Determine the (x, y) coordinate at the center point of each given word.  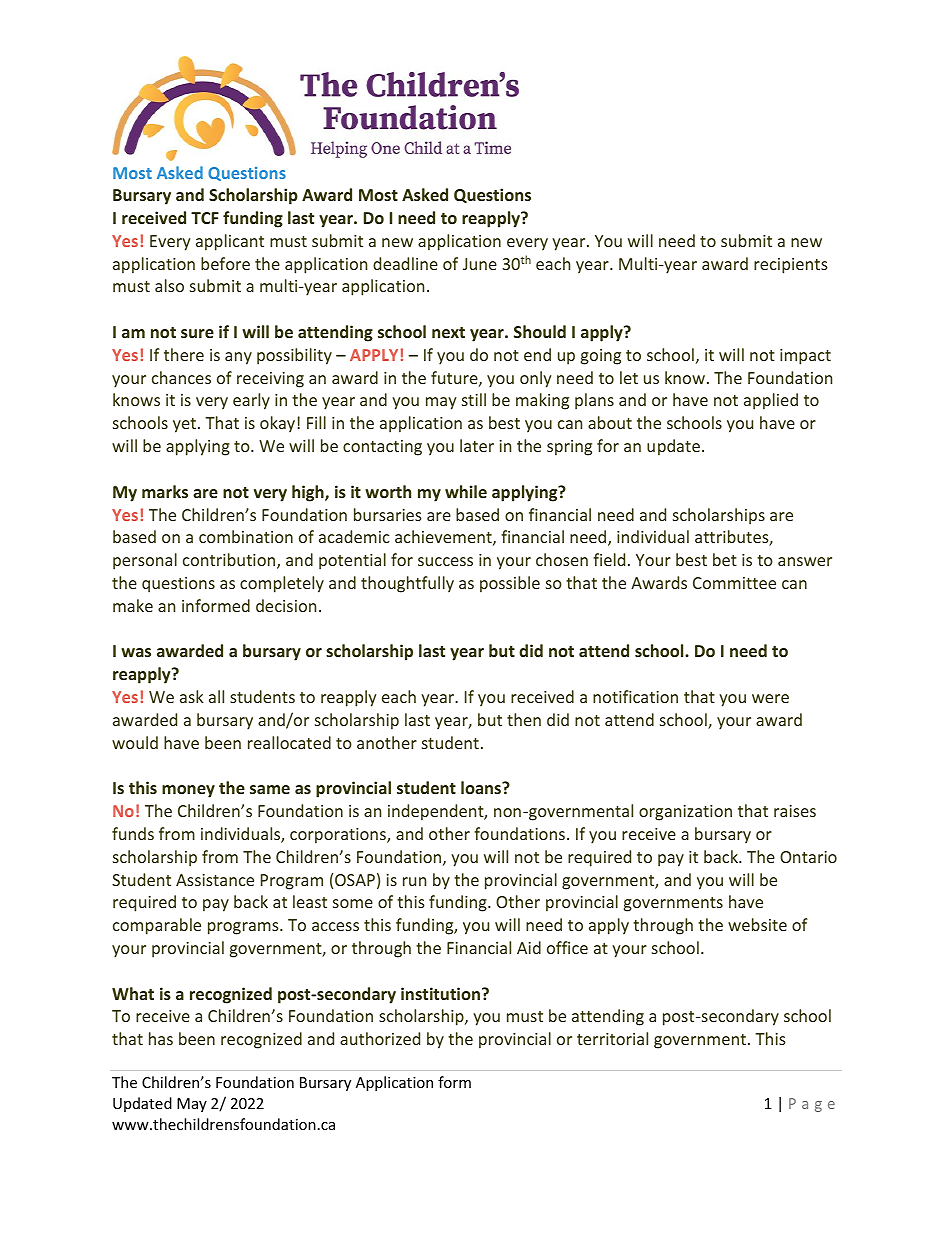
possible (510, 584)
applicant (230, 242)
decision (286, 605)
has (161, 1038)
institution (442, 993)
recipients (791, 266)
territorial (612, 1038)
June (480, 264)
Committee (734, 583)
